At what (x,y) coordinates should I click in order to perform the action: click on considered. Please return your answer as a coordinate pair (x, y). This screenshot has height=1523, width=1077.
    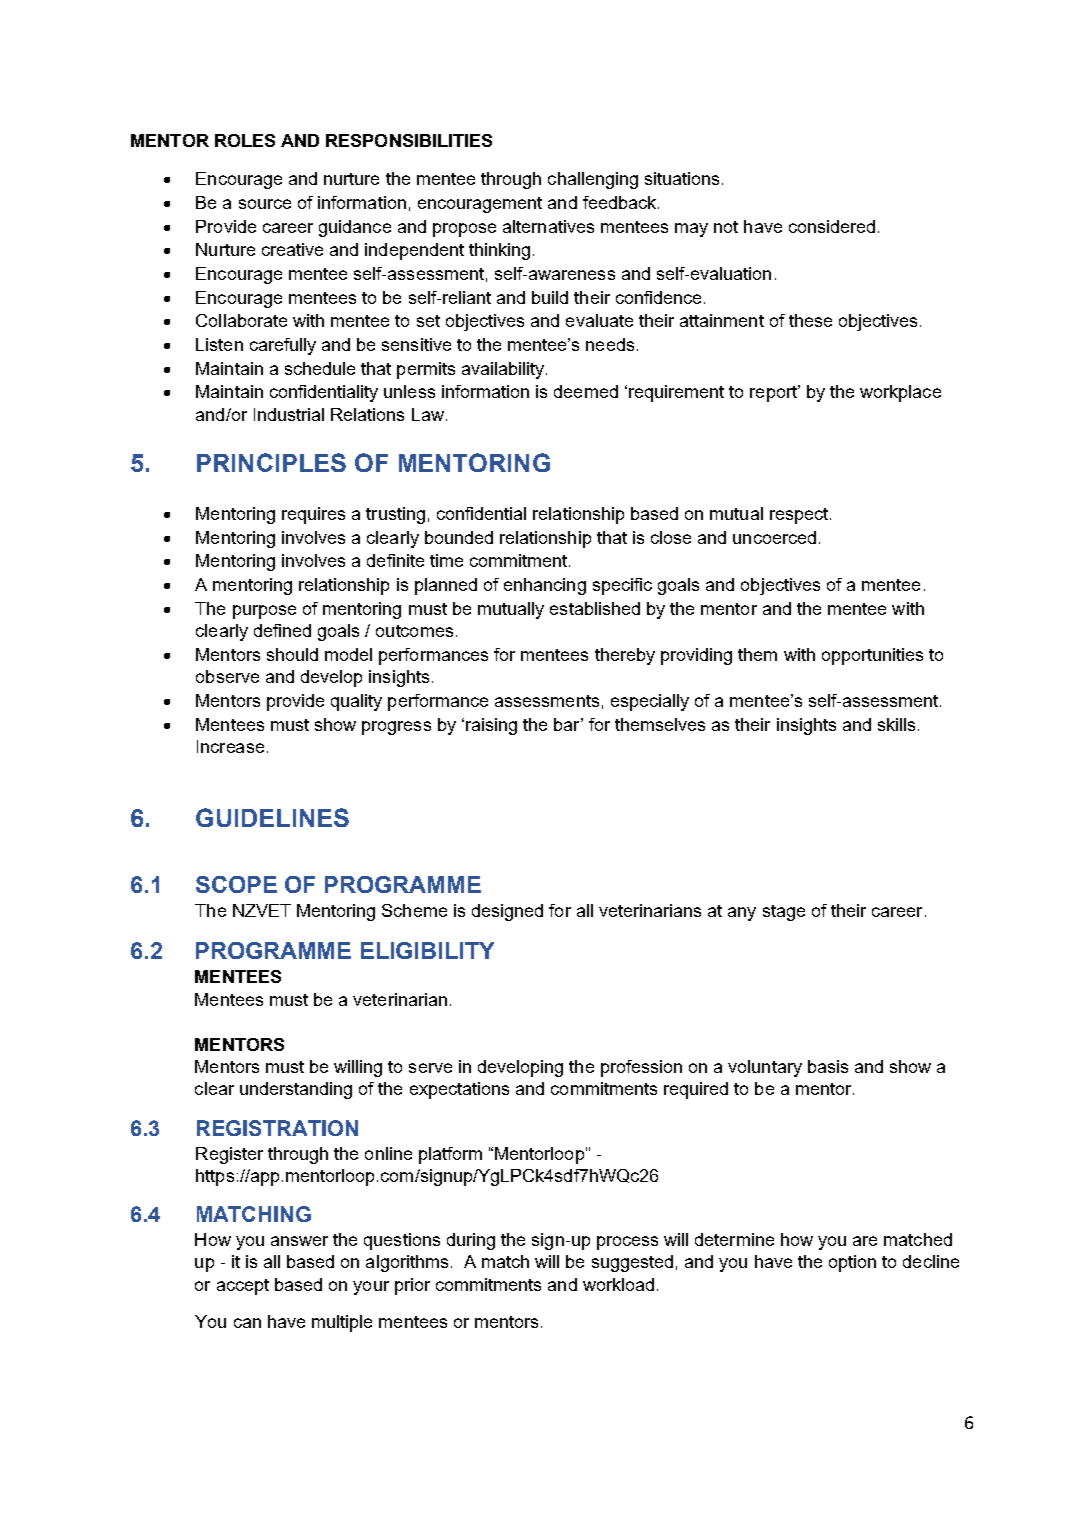
    Looking at the image, I should click on (832, 226).
